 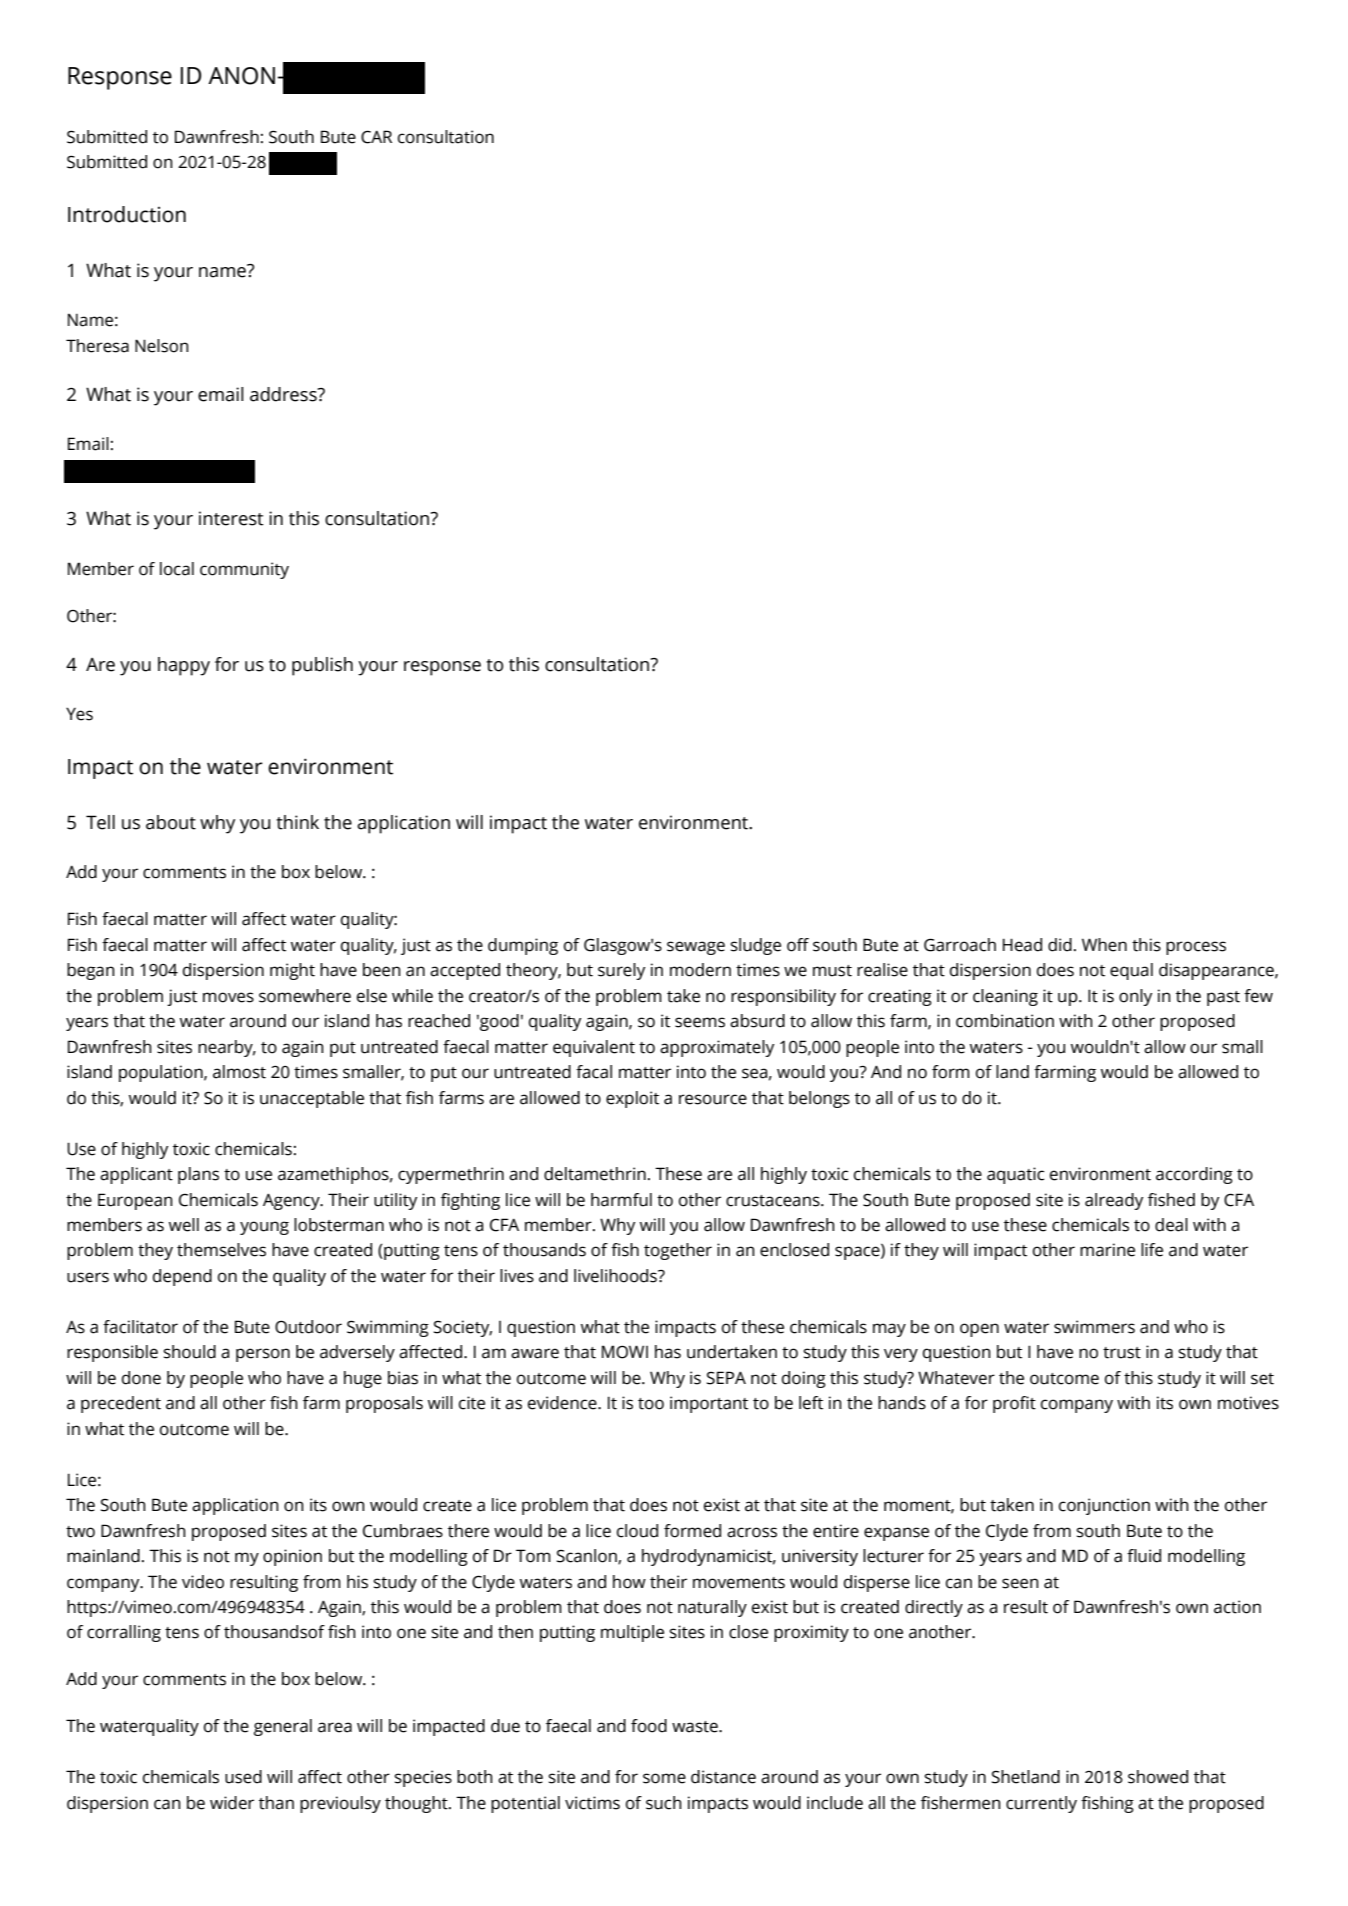 I want to click on modern, so click(x=700, y=970).
